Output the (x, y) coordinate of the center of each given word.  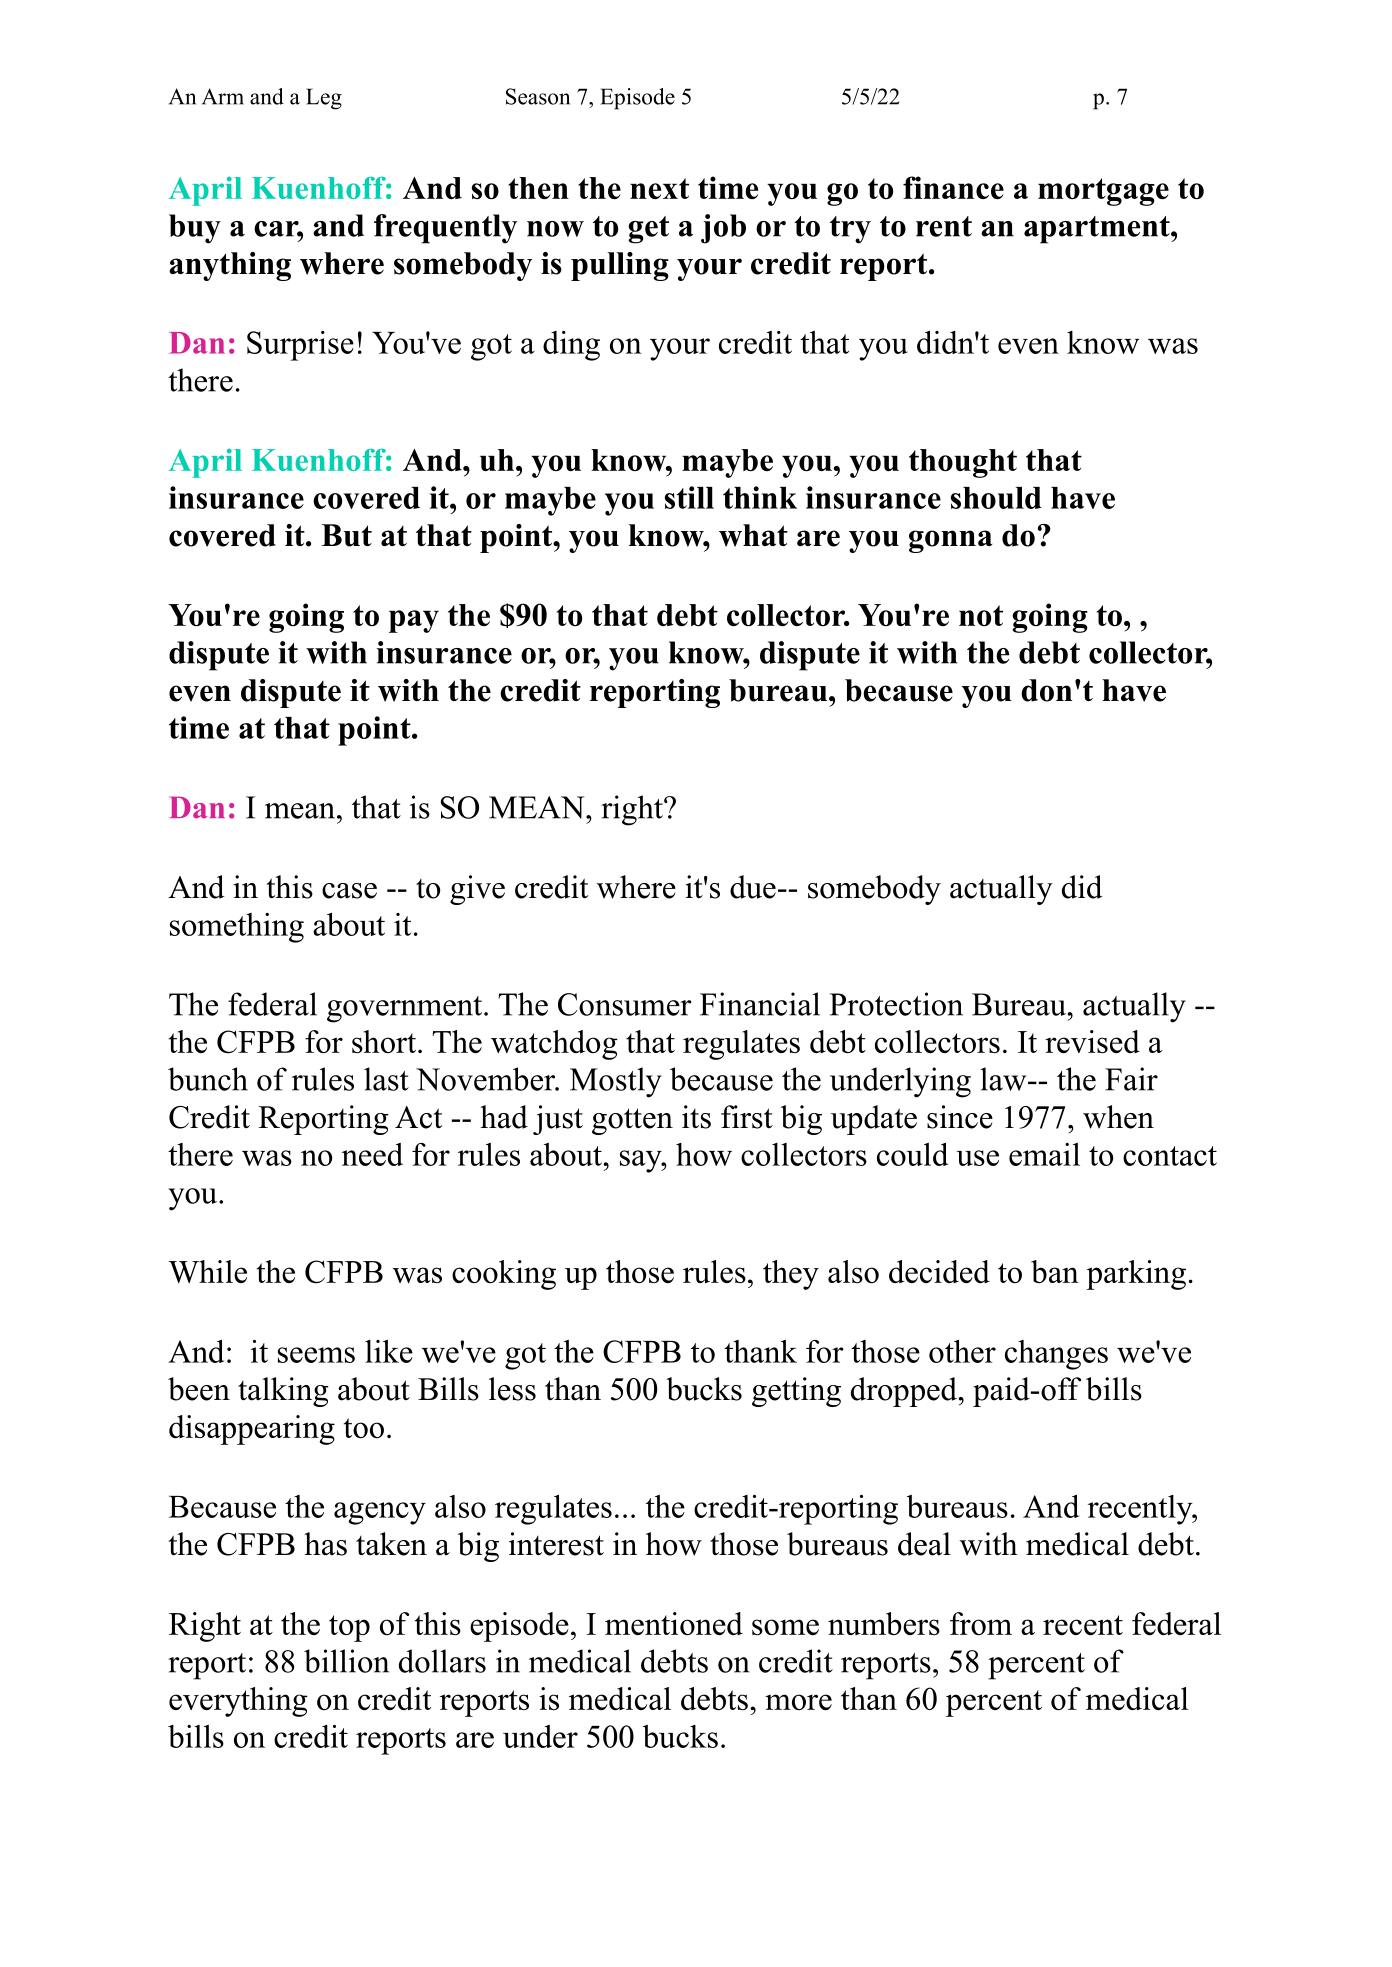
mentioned (674, 1623)
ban (1055, 1271)
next (659, 188)
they (791, 1275)
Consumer (625, 1004)
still (689, 497)
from (981, 1623)
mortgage (1103, 192)
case (349, 891)
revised (1092, 1041)
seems (316, 1355)
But (347, 535)
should (996, 498)
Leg (324, 99)
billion (346, 1661)
